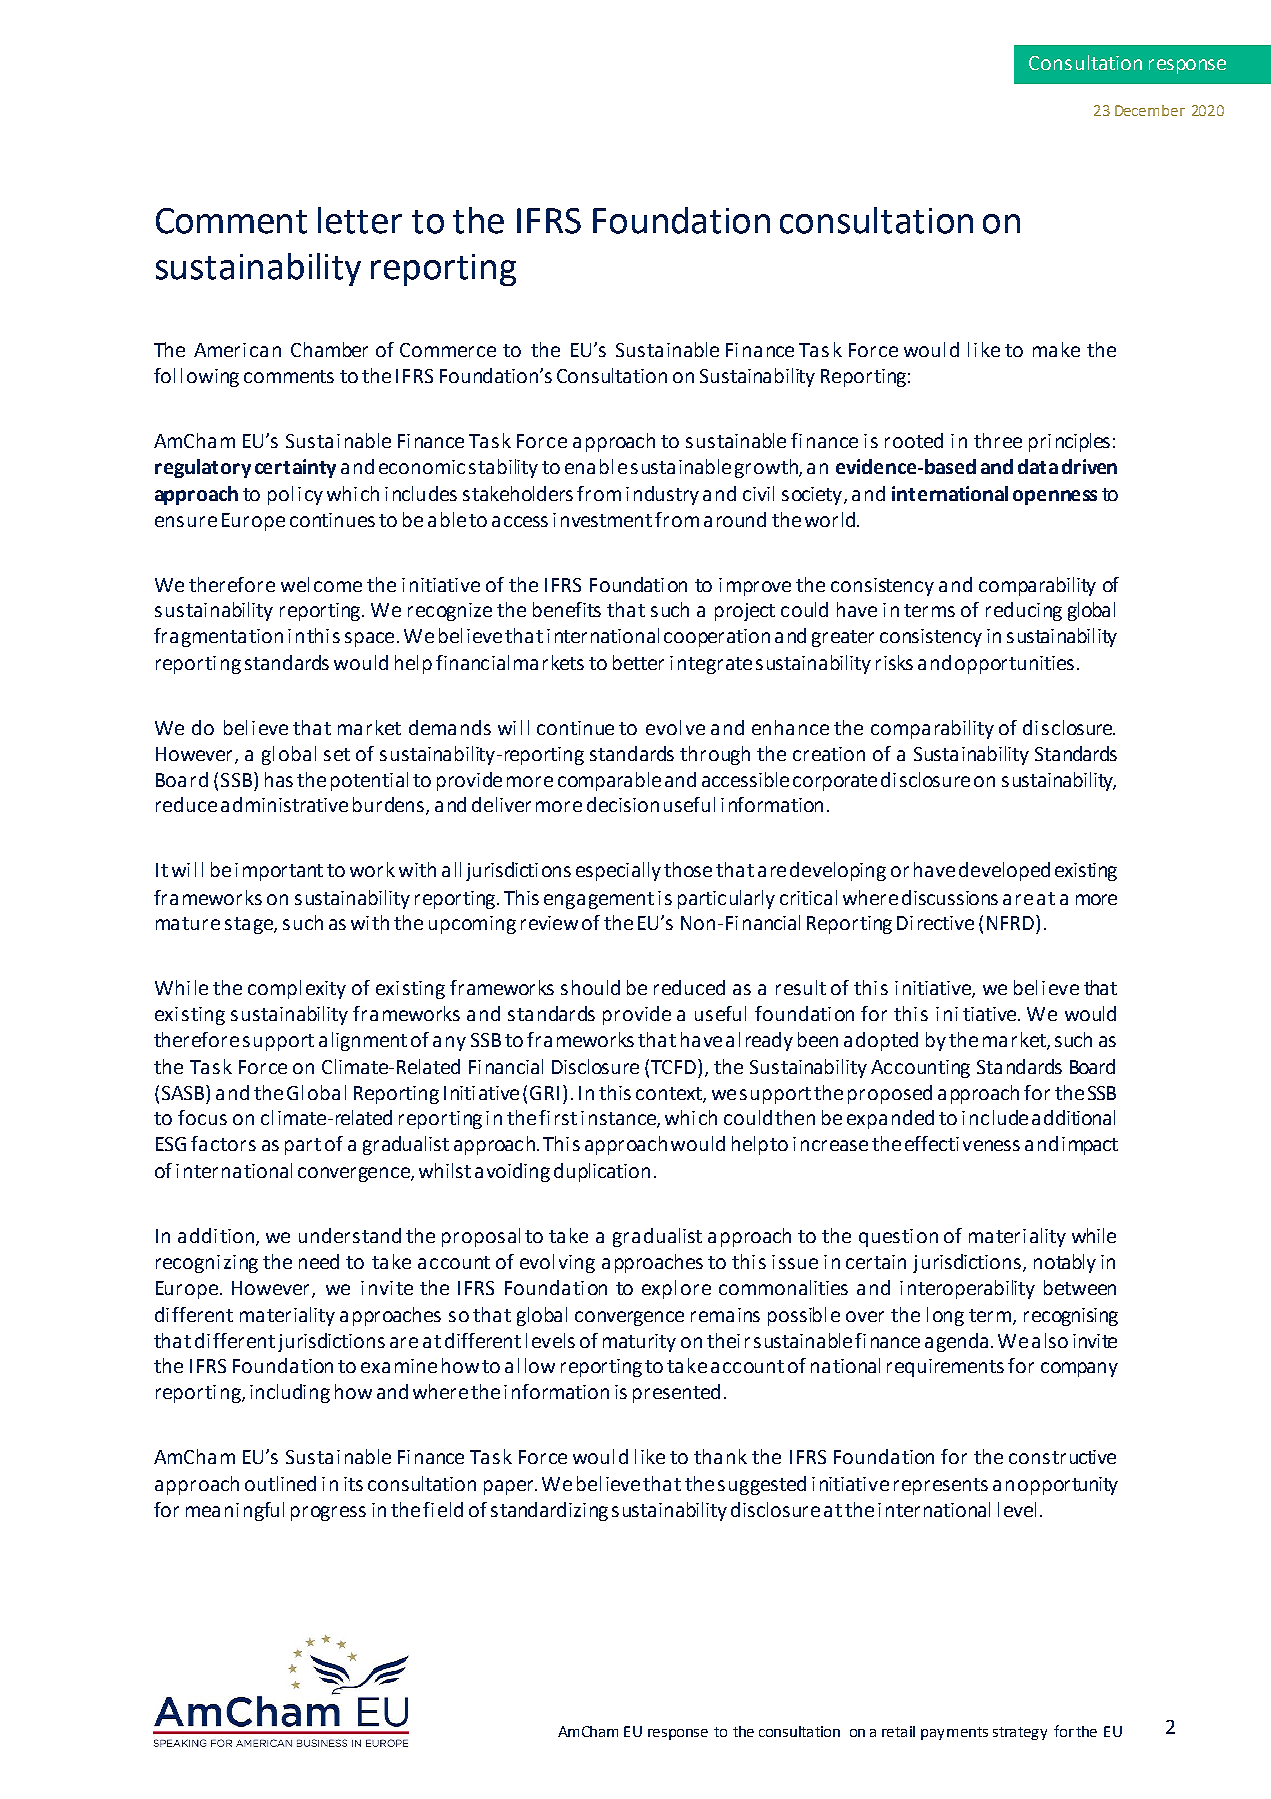 This screenshot has width=1271, height=1799. I want to click on engagement, so click(599, 900).
